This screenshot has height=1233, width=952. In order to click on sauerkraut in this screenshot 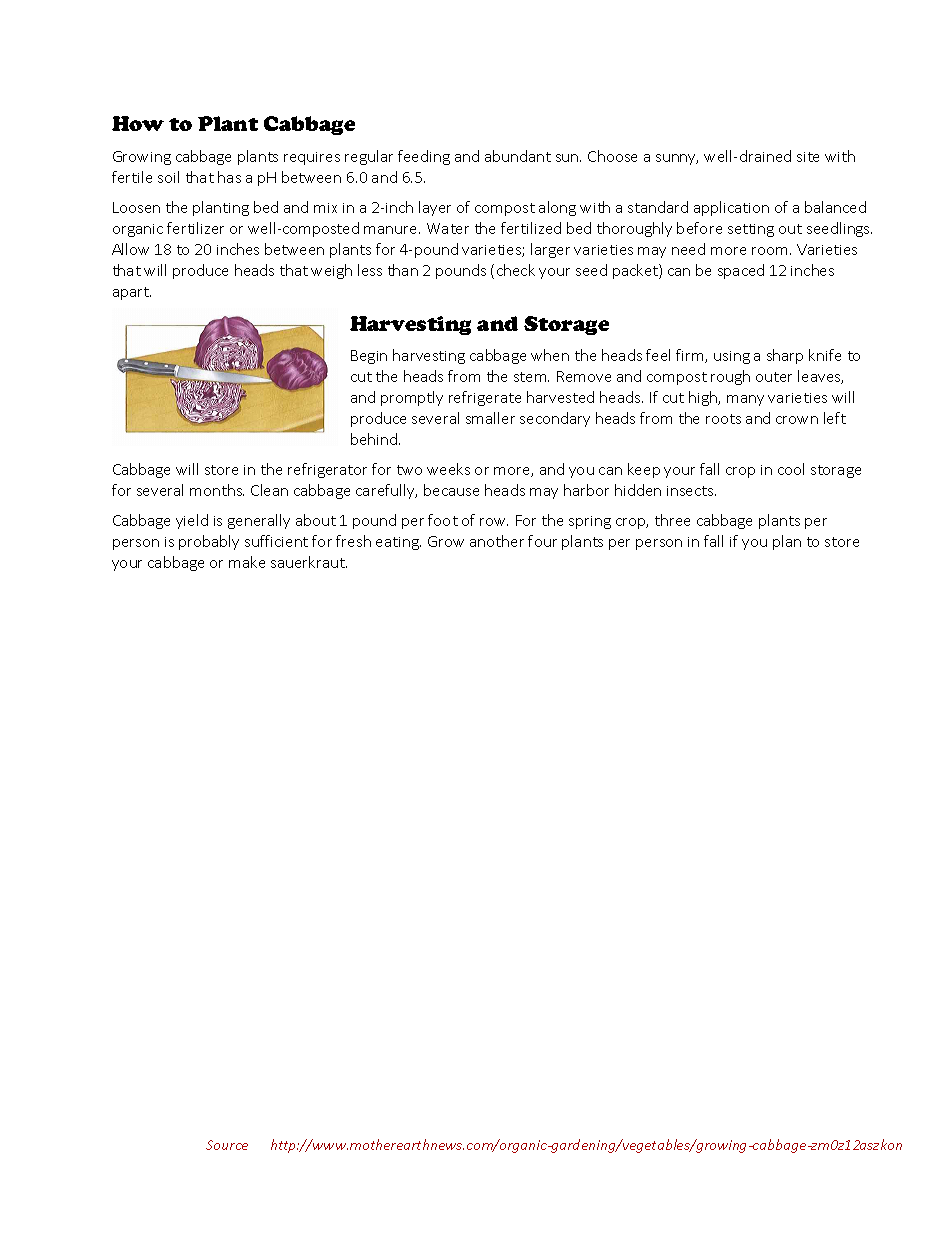, I will do `click(309, 562)`.
